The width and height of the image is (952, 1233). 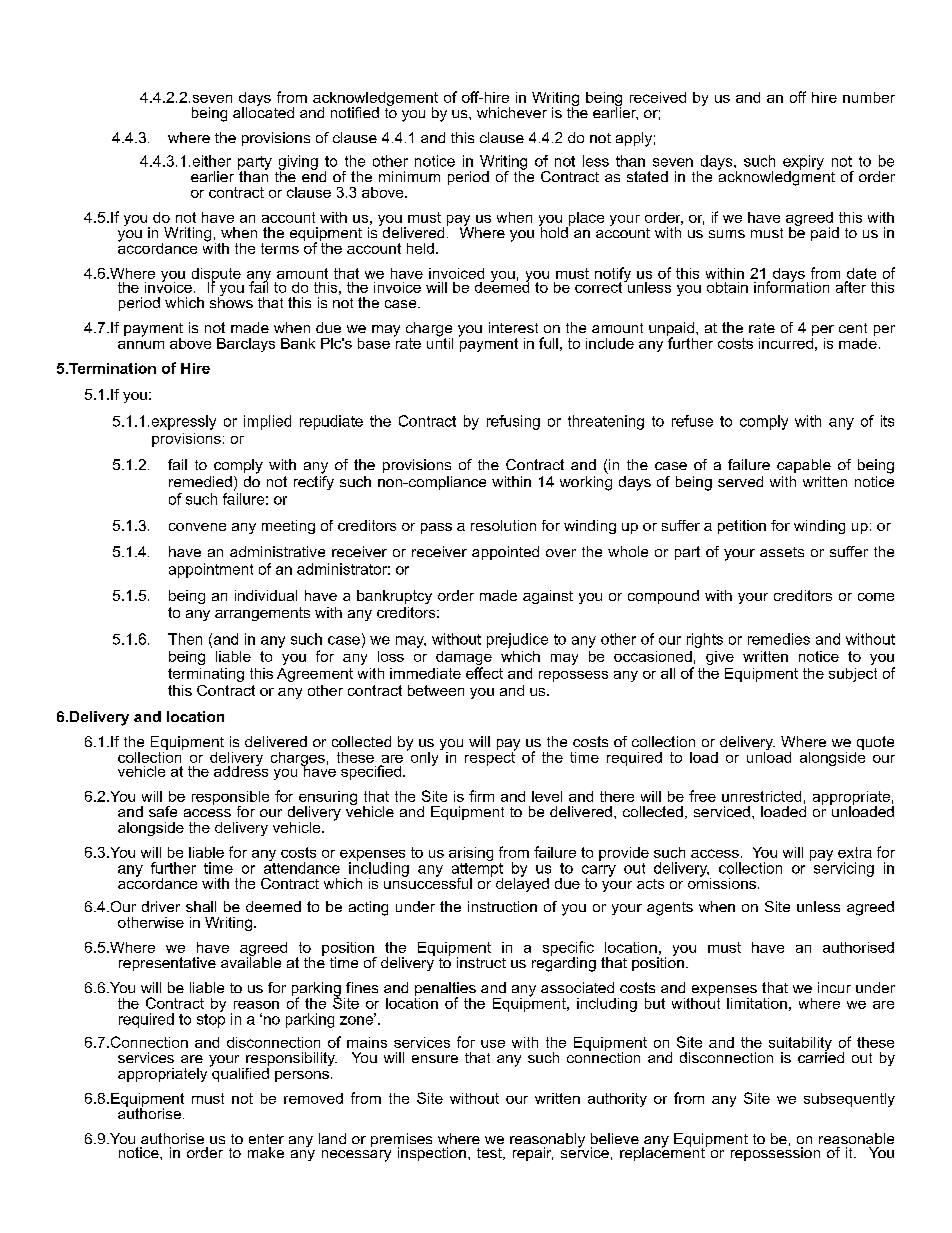 I want to click on arrangements, so click(x=262, y=614).
